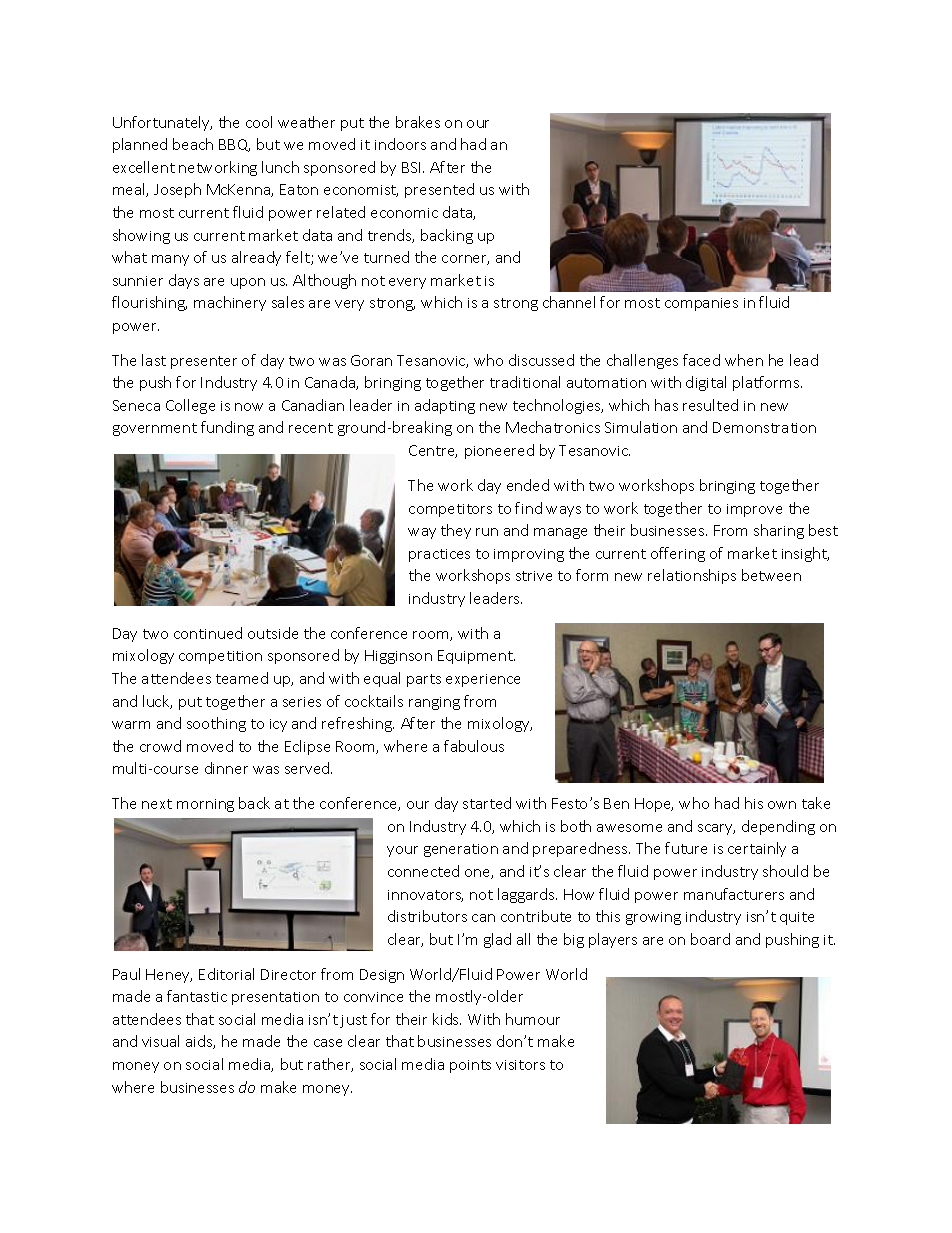 This screenshot has width=952, height=1233. Describe the element at coordinates (754, 510) in the screenshot. I see `improve` at that location.
